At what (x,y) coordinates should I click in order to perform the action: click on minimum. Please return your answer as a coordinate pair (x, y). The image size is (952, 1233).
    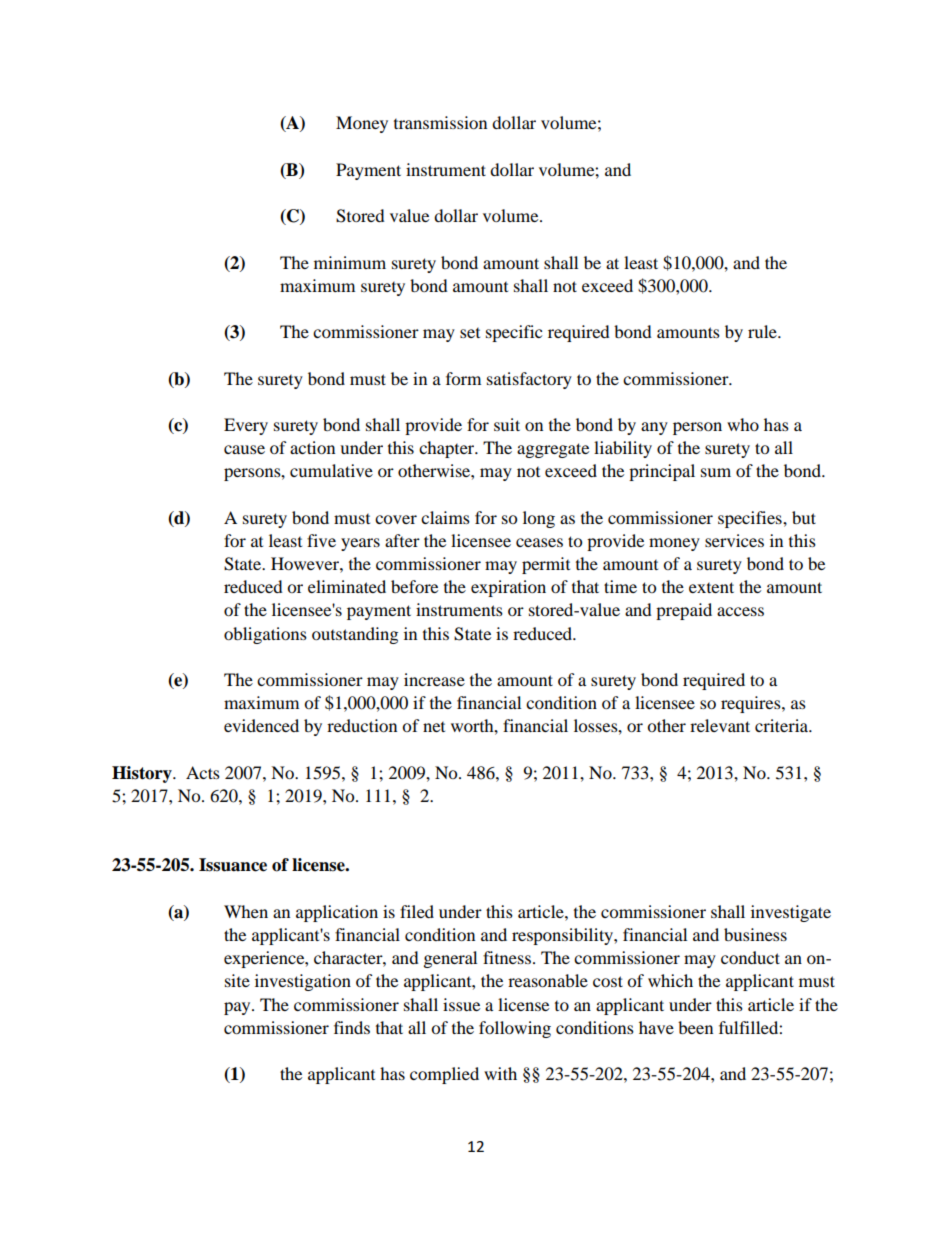
    Looking at the image, I should click on (350, 262).
